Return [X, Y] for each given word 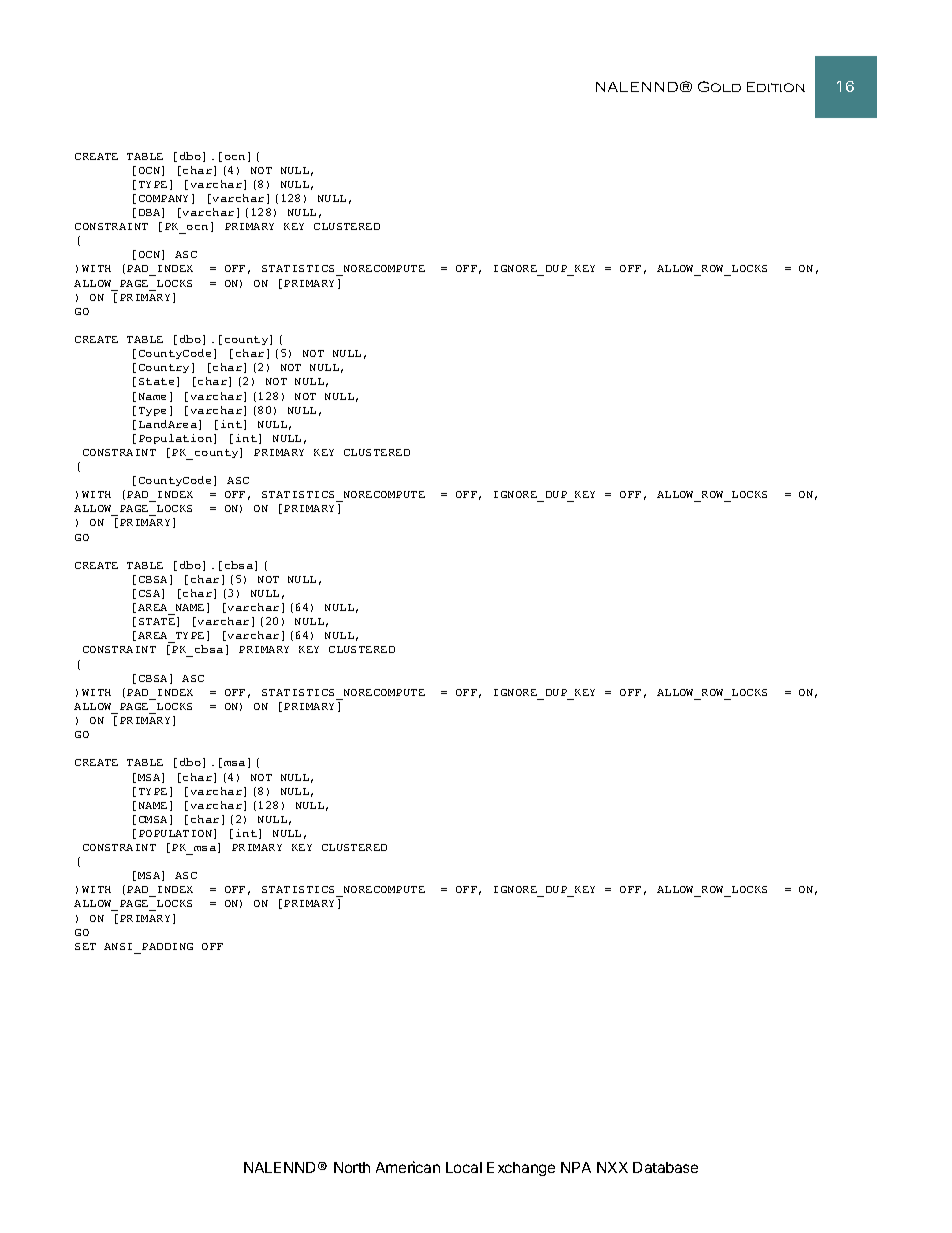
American [408, 1167]
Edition [776, 87]
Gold [719, 86]
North [352, 1167]
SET [85, 946]
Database [665, 1167]
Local [464, 1167]
